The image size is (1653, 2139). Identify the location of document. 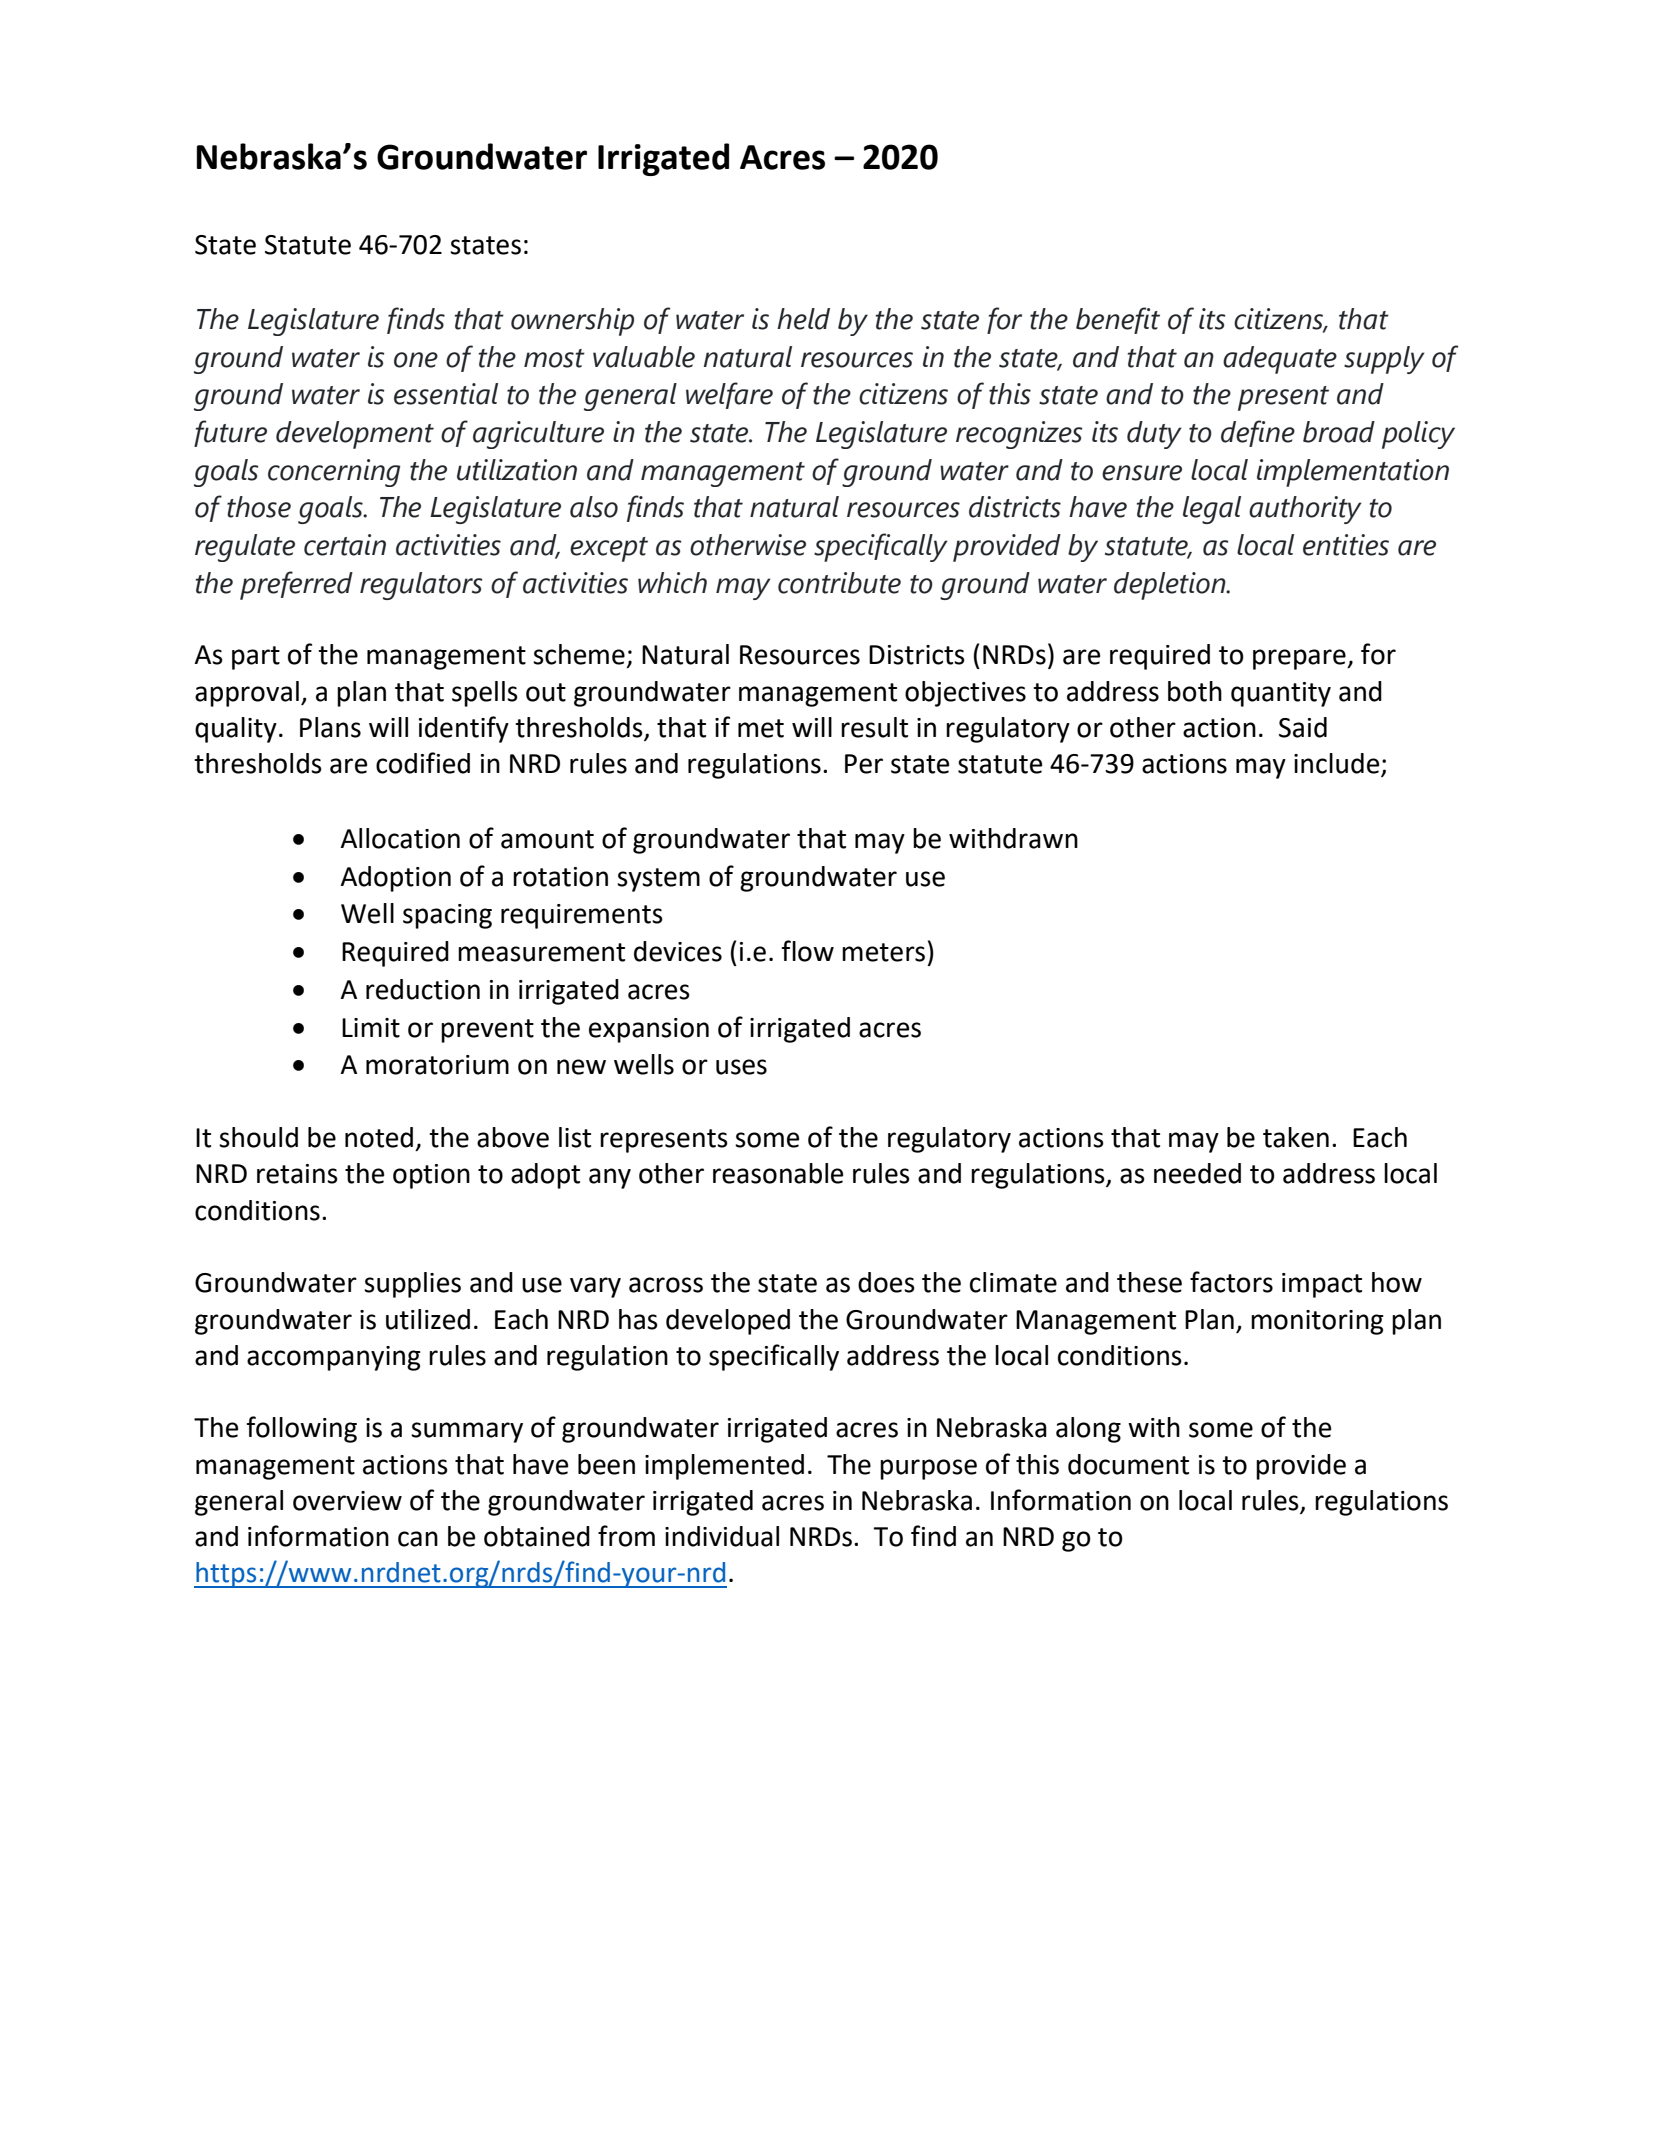
(1128, 1464).
